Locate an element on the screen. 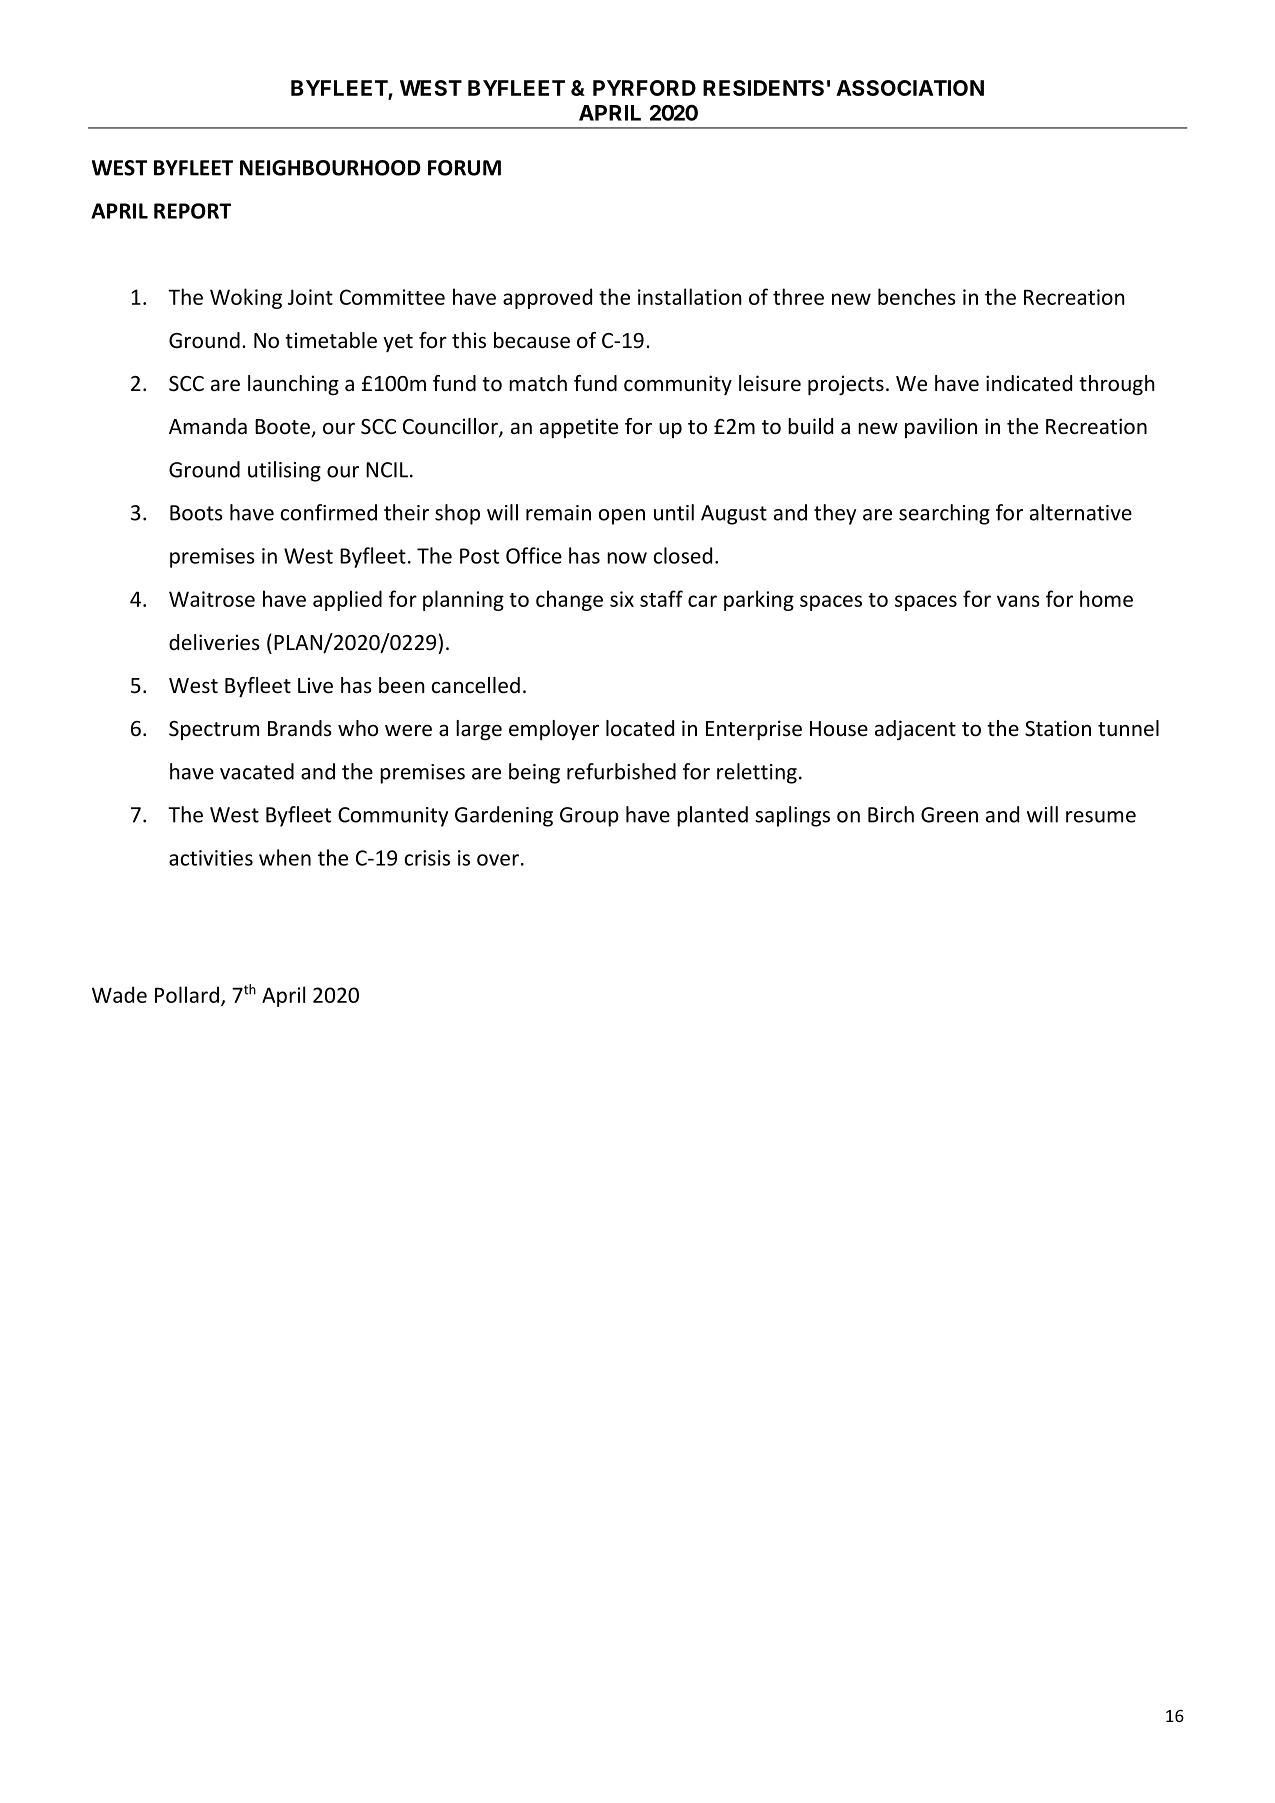 This screenshot has height=1803, width=1275. RESIDENTS is located at coordinates (763, 88).
